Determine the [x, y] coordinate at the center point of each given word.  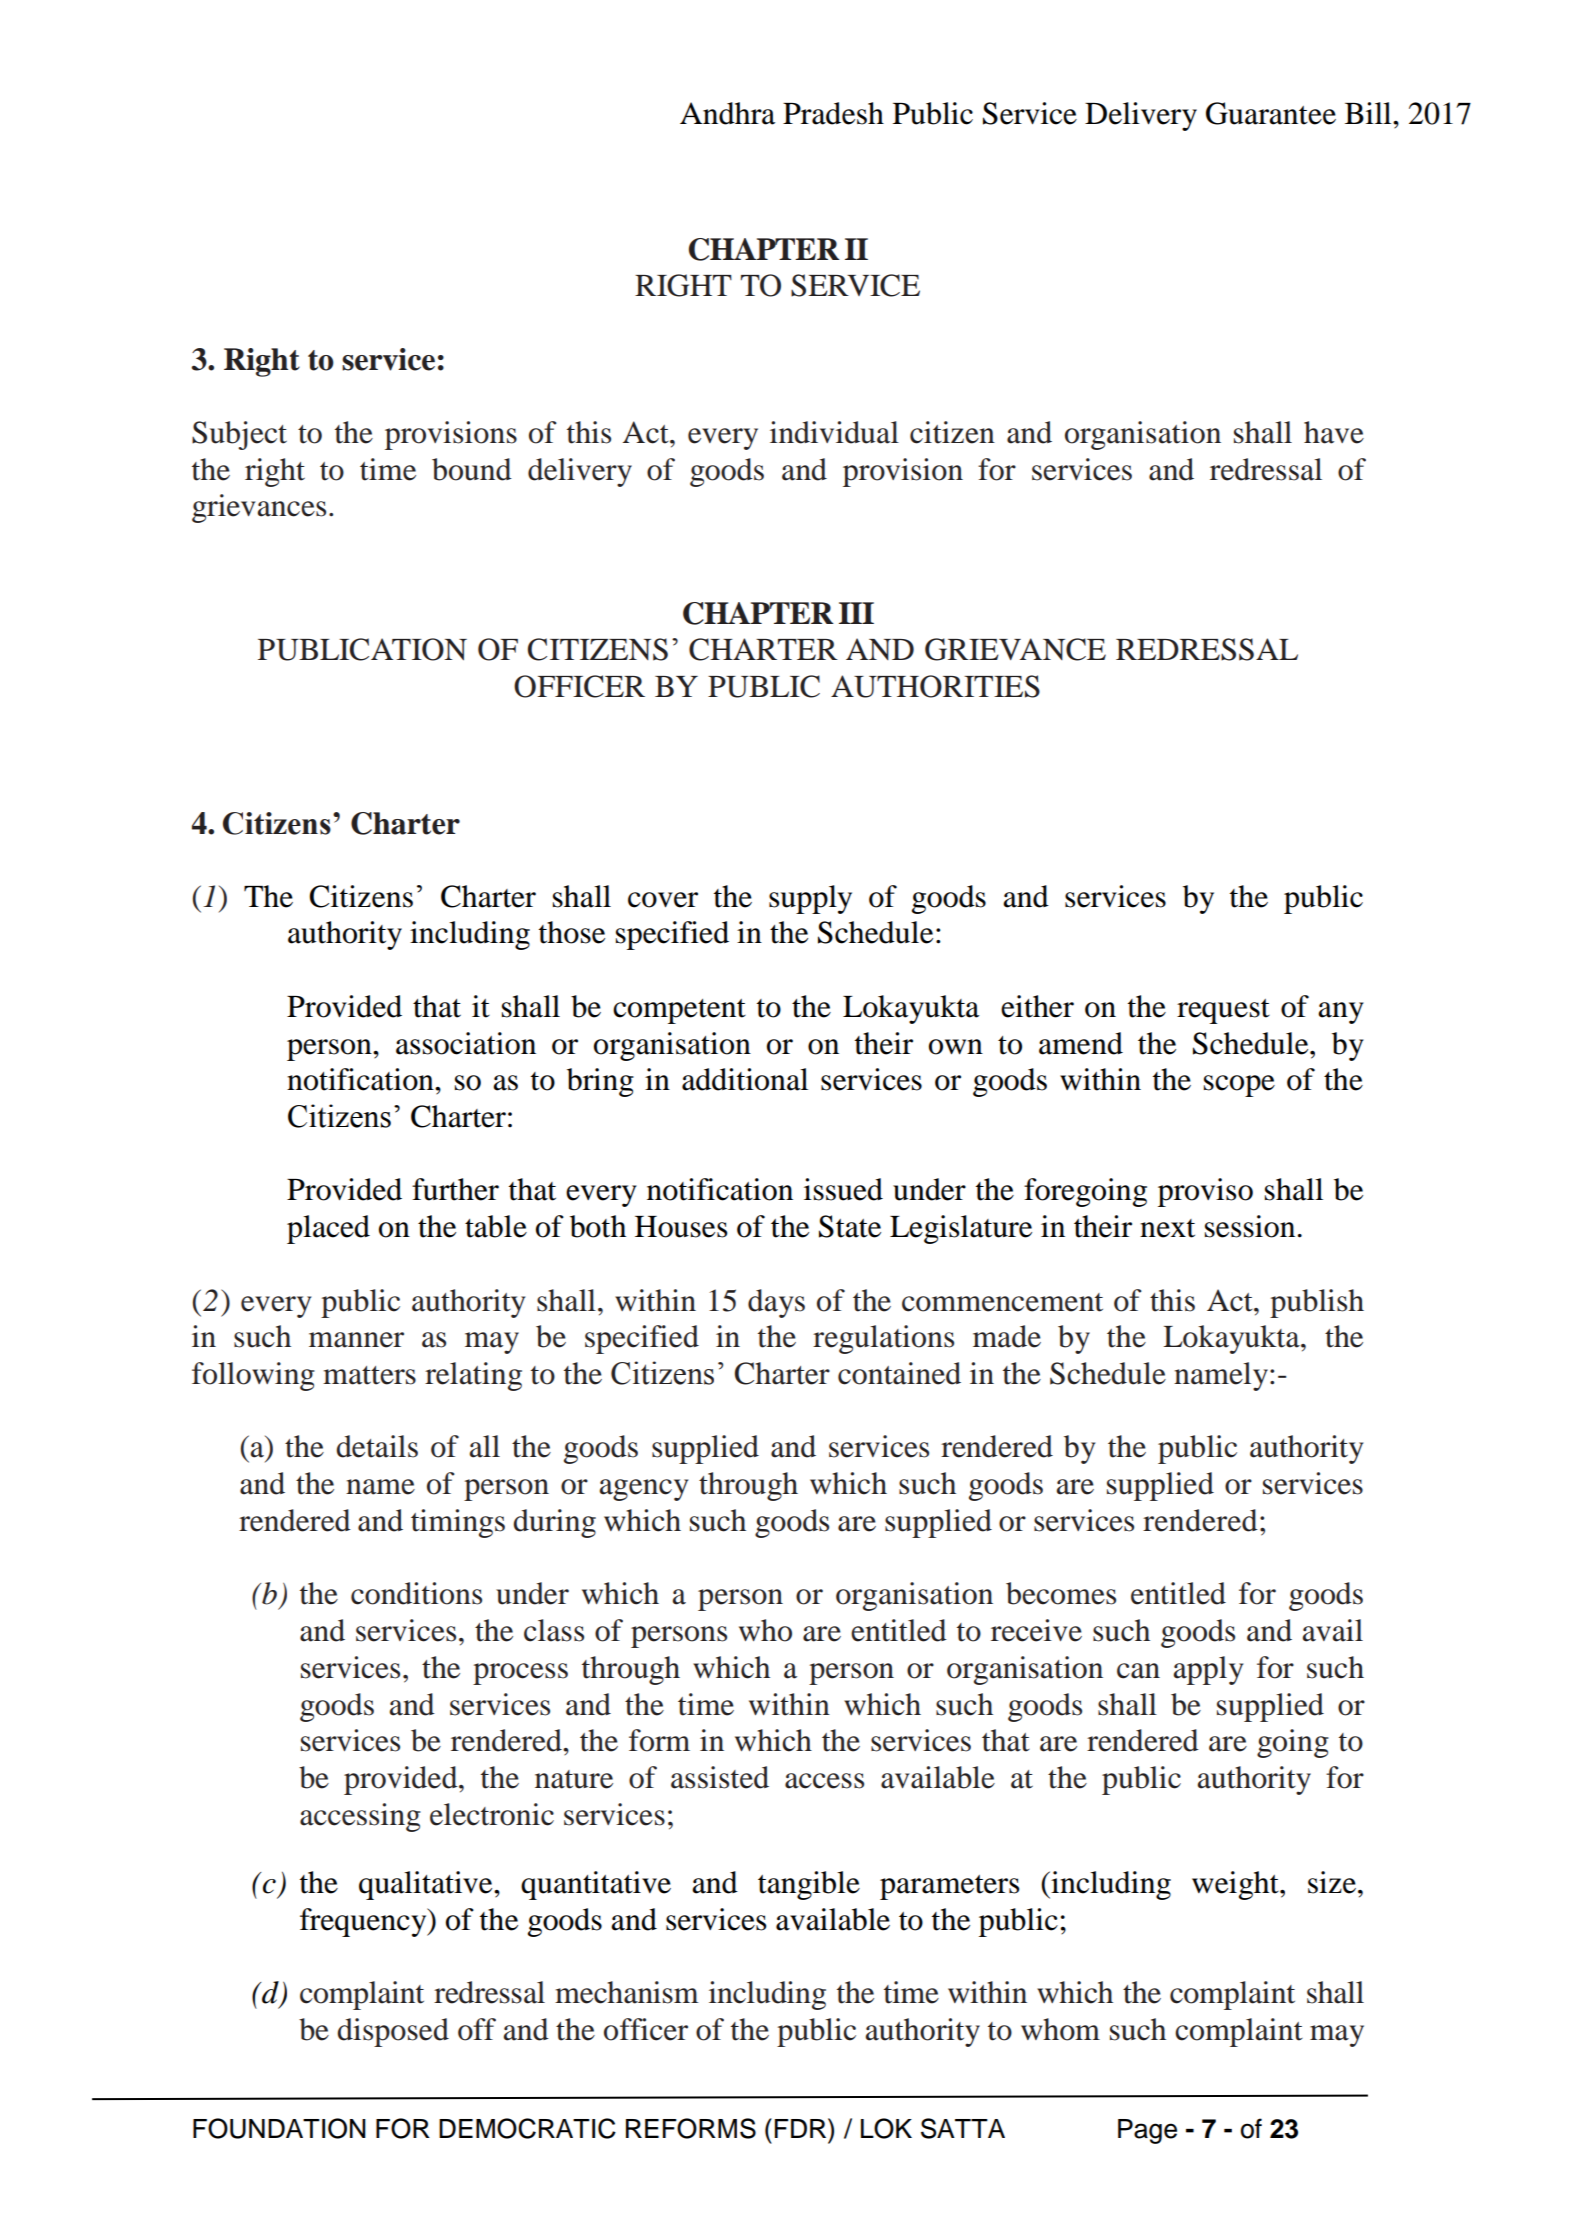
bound [472, 469]
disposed [393, 2032]
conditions [416, 1593]
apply [1208, 1670]
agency [644, 1490]
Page [1147, 2131]
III [856, 613]
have [1334, 432]
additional [745, 1079]
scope [1239, 1086]
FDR [802, 2128]
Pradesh [833, 113]
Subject [239, 435]
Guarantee [1271, 113]
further [455, 1189]
